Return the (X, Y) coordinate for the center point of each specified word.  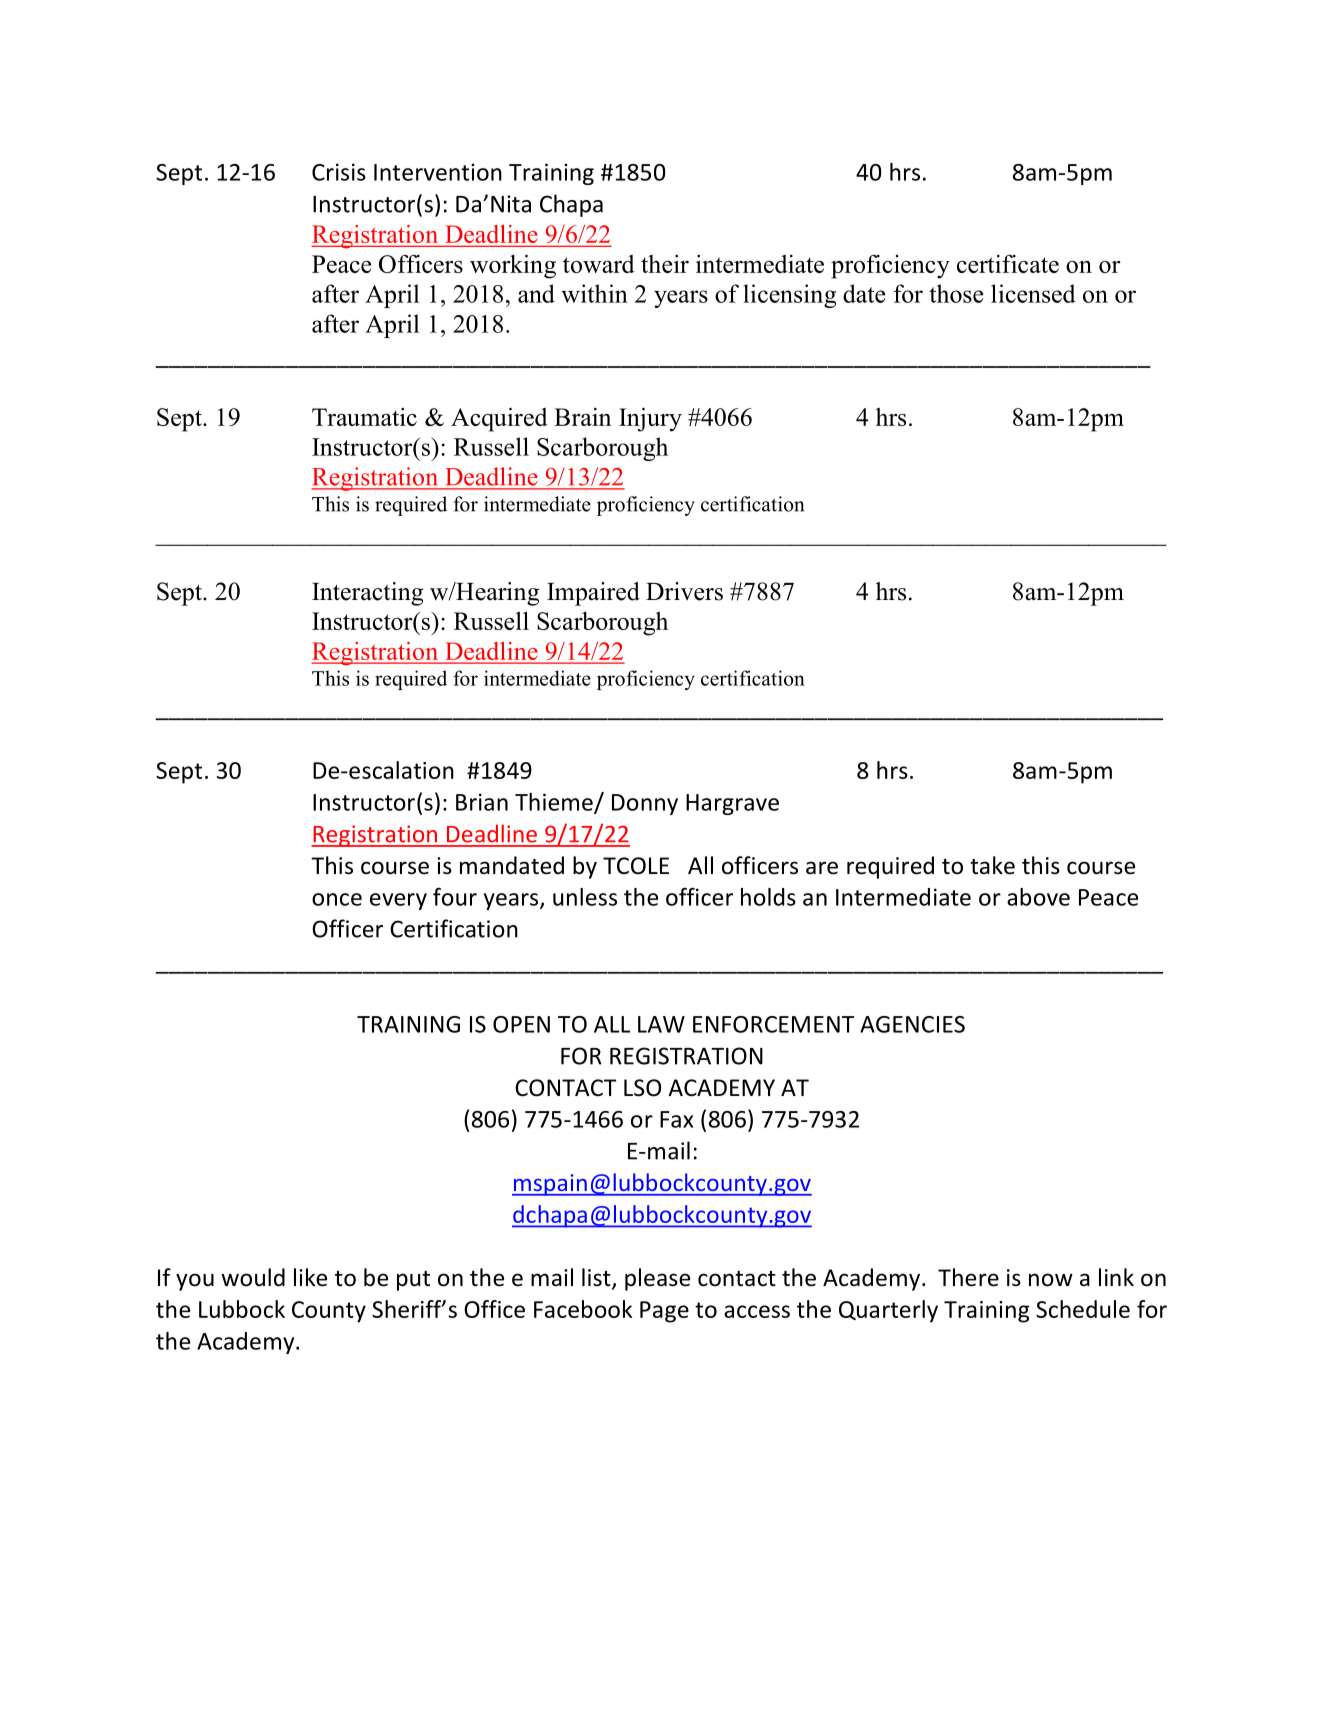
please (657, 1279)
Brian (482, 802)
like (310, 1277)
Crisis (339, 172)
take (992, 865)
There (968, 1277)
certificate (1008, 264)
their (665, 264)
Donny (645, 804)
